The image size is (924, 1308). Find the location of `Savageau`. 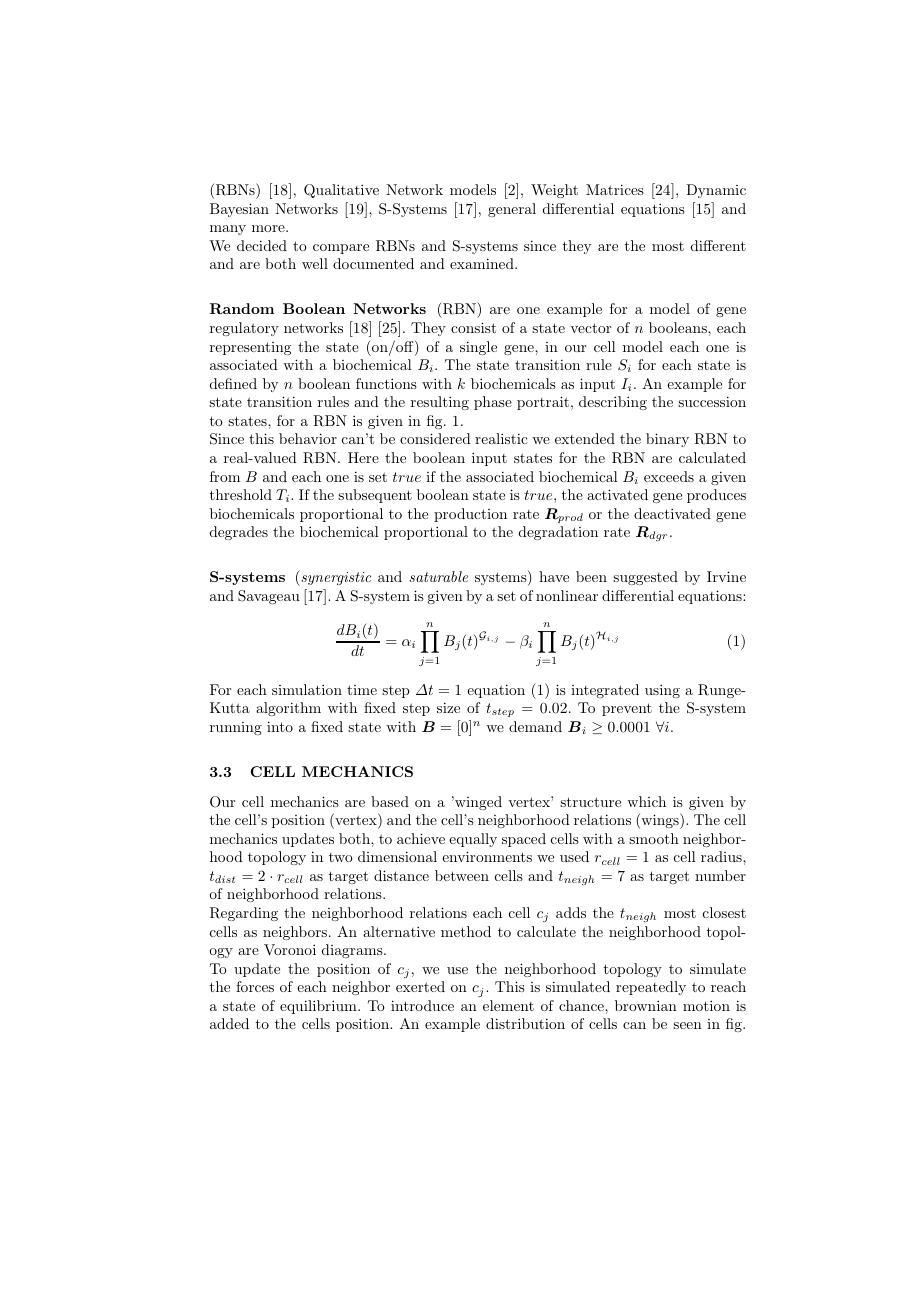

Savageau is located at coordinates (269, 597).
